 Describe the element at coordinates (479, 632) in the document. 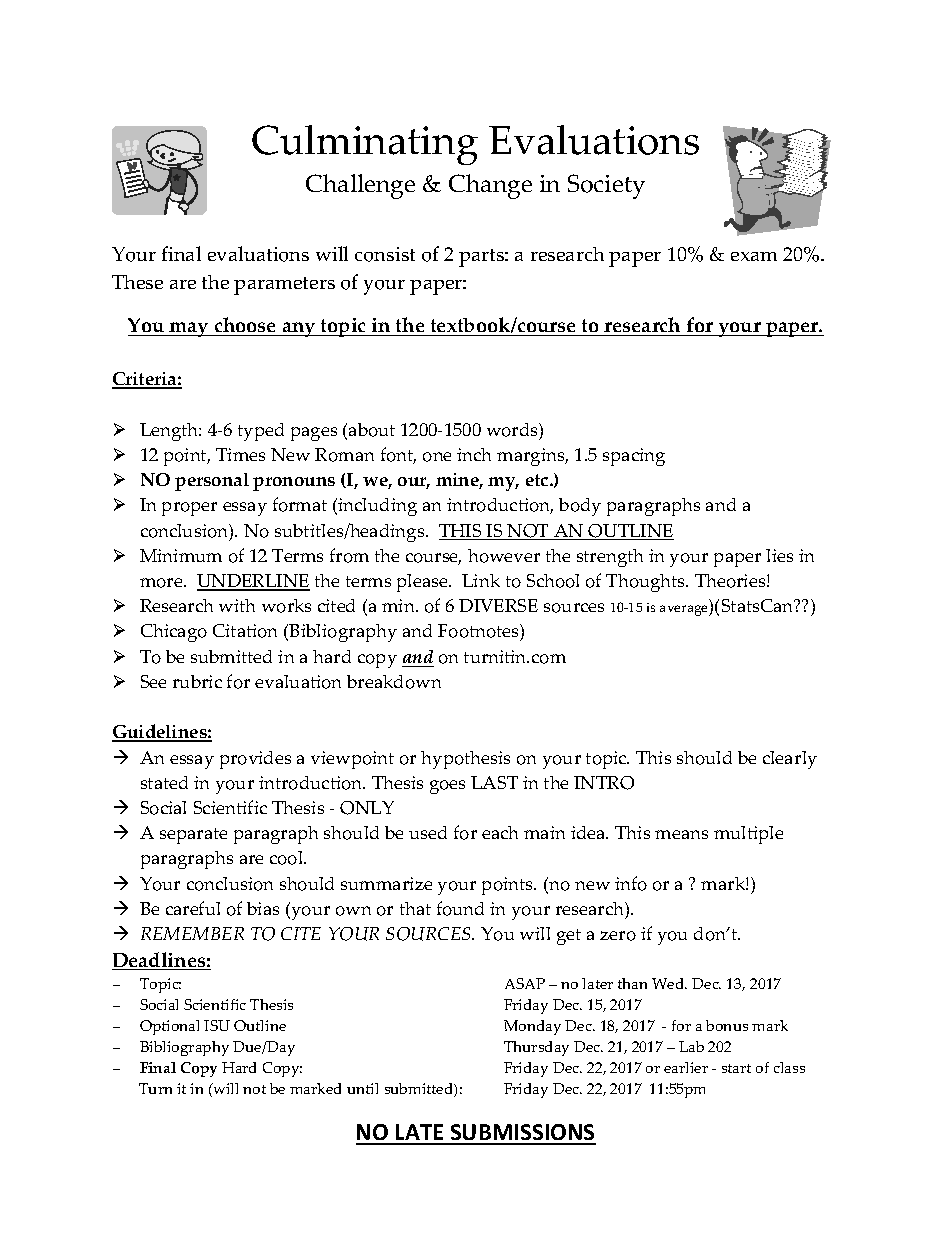

I see `Footnotes` at that location.
